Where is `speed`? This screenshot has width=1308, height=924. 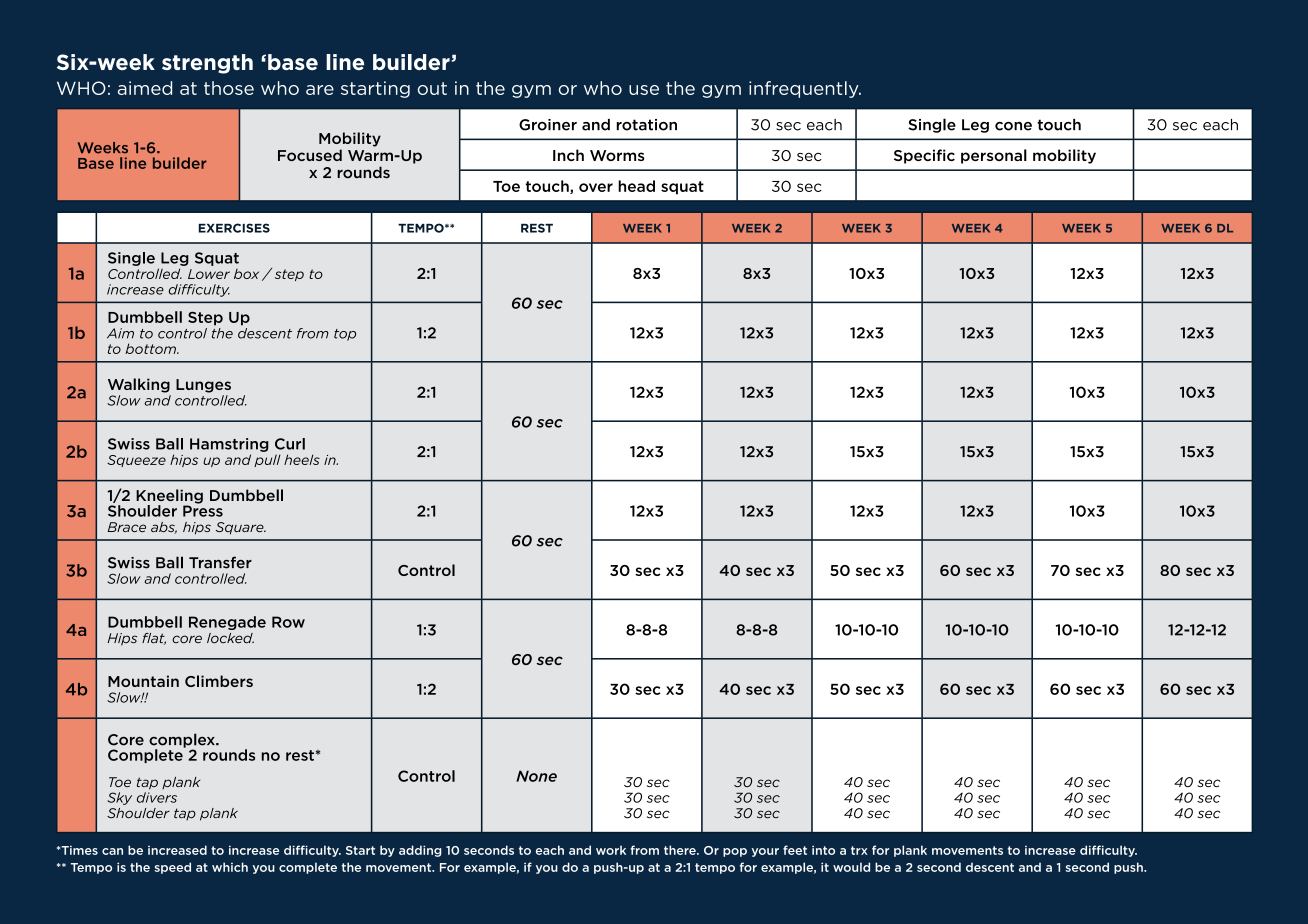
speed is located at coordinates (172, 868).
